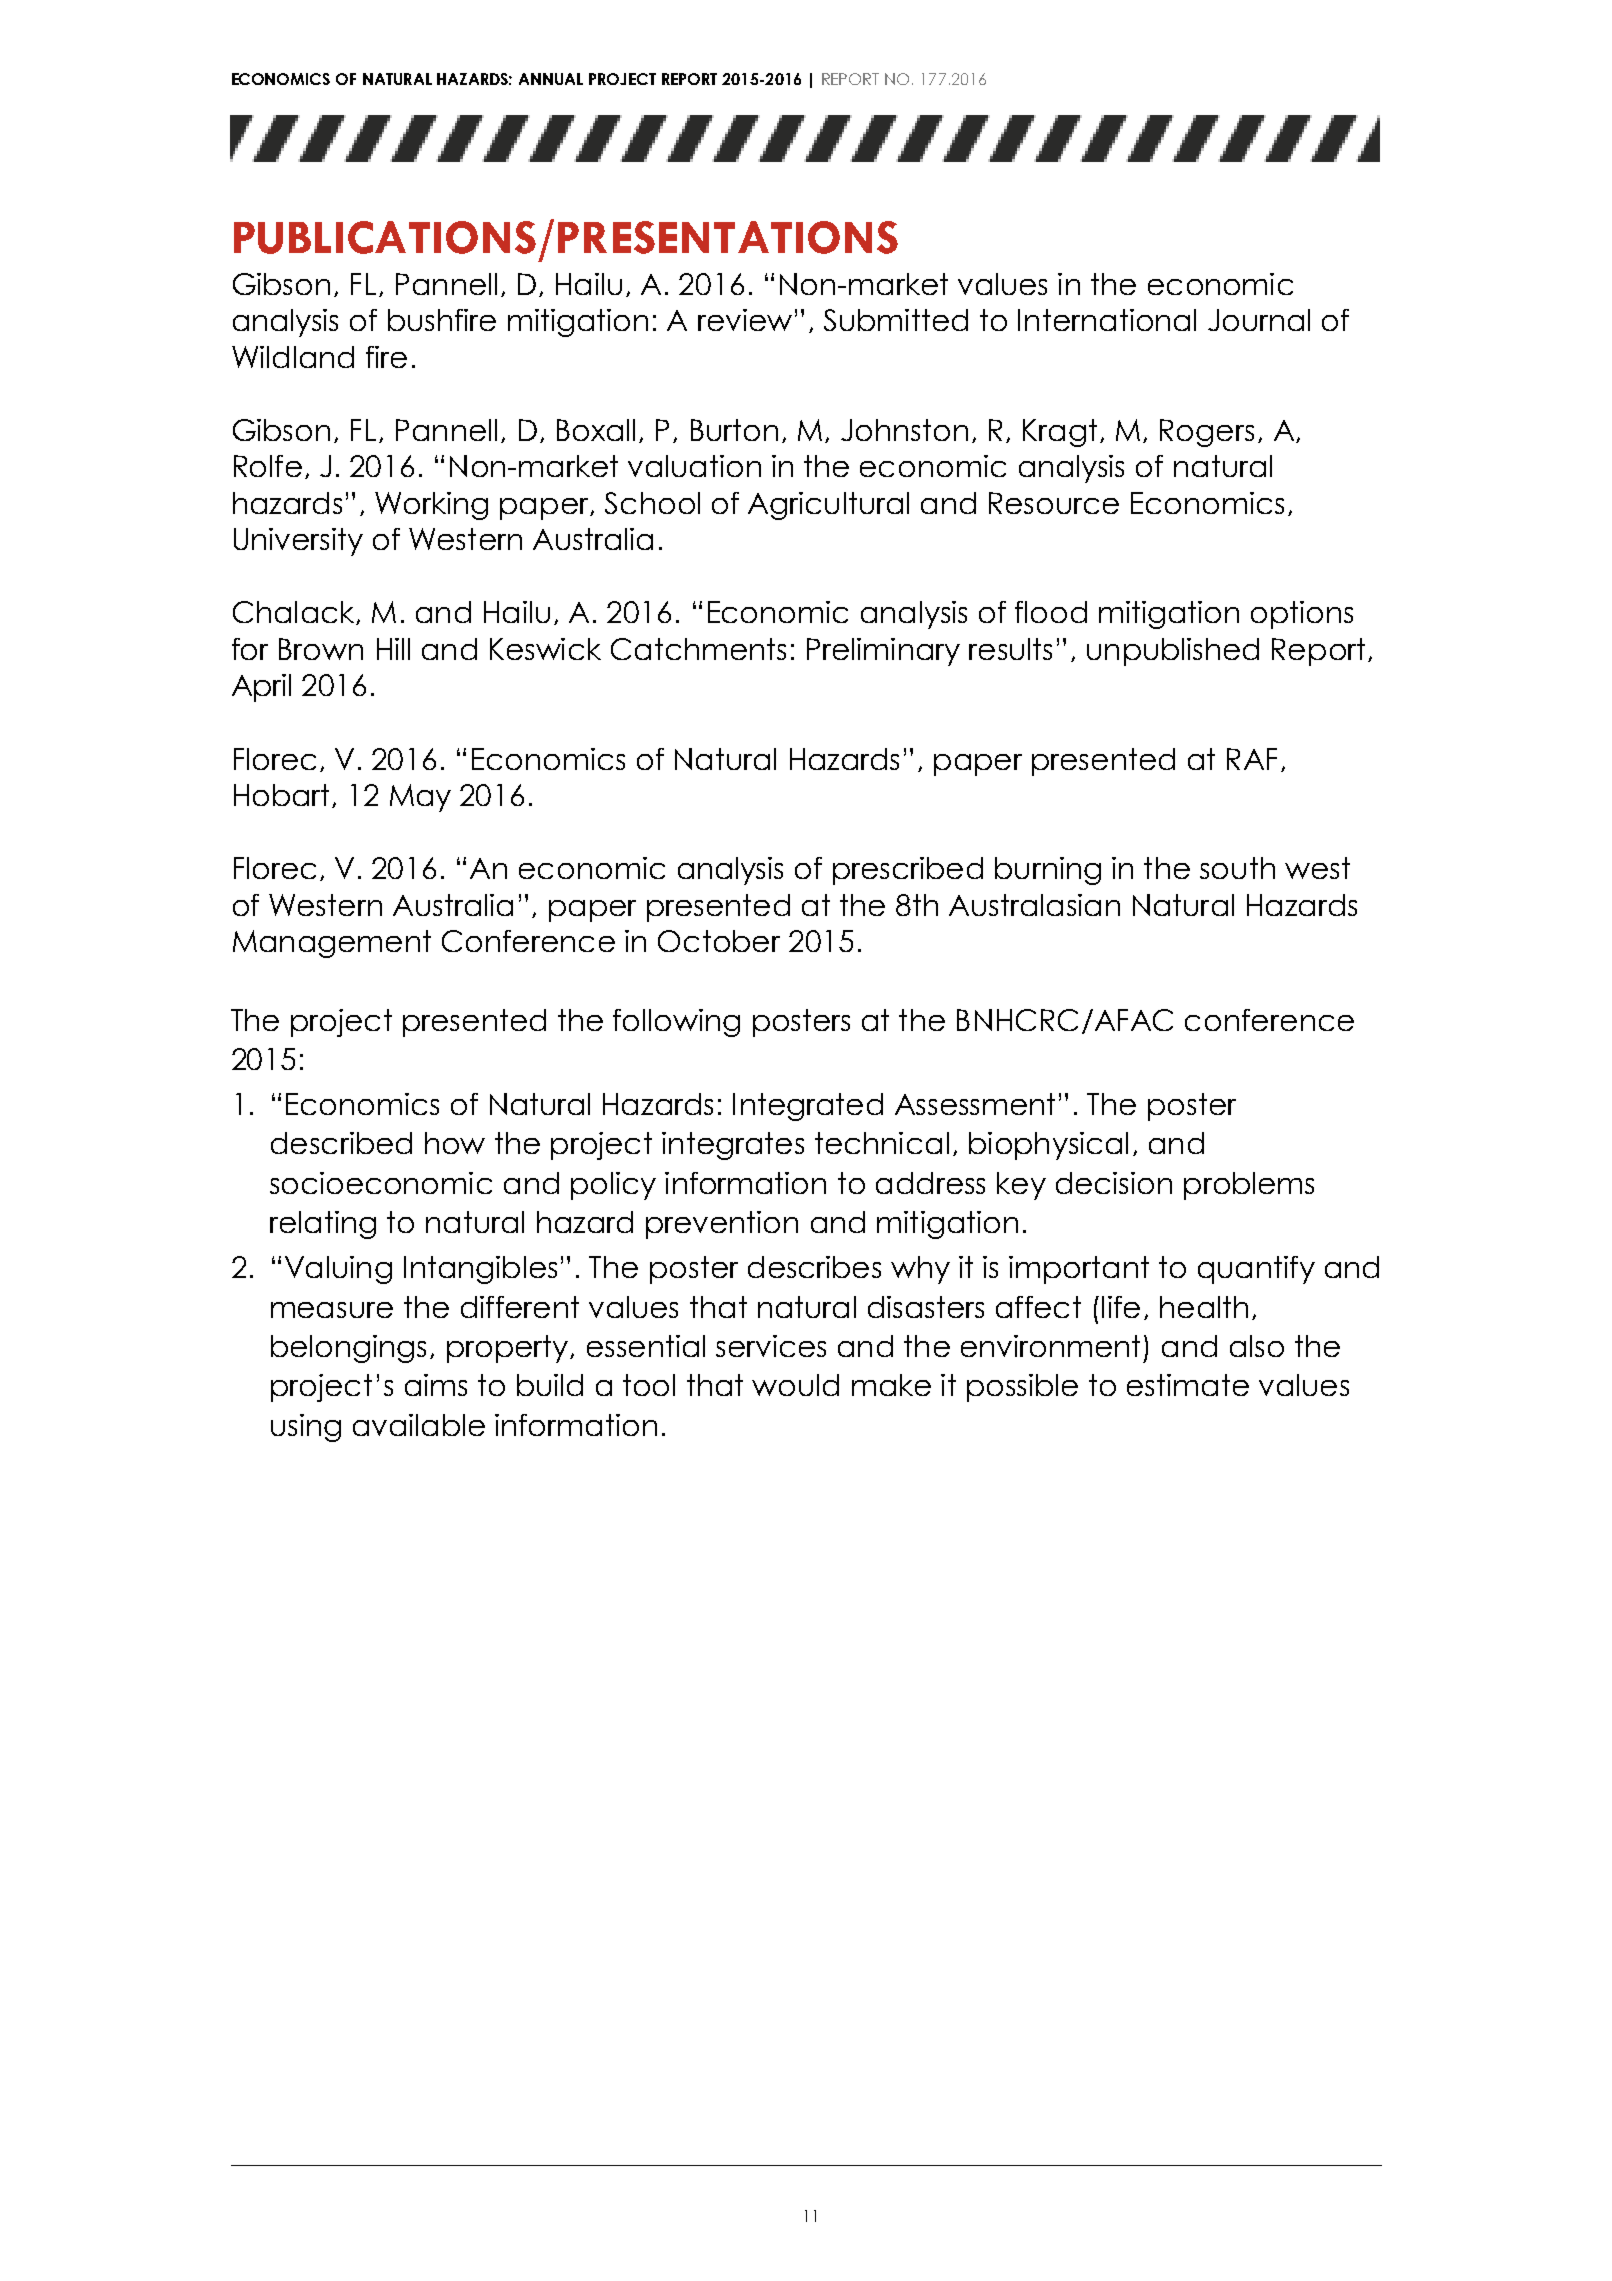  I want to click on International, so click(1107, 320).
